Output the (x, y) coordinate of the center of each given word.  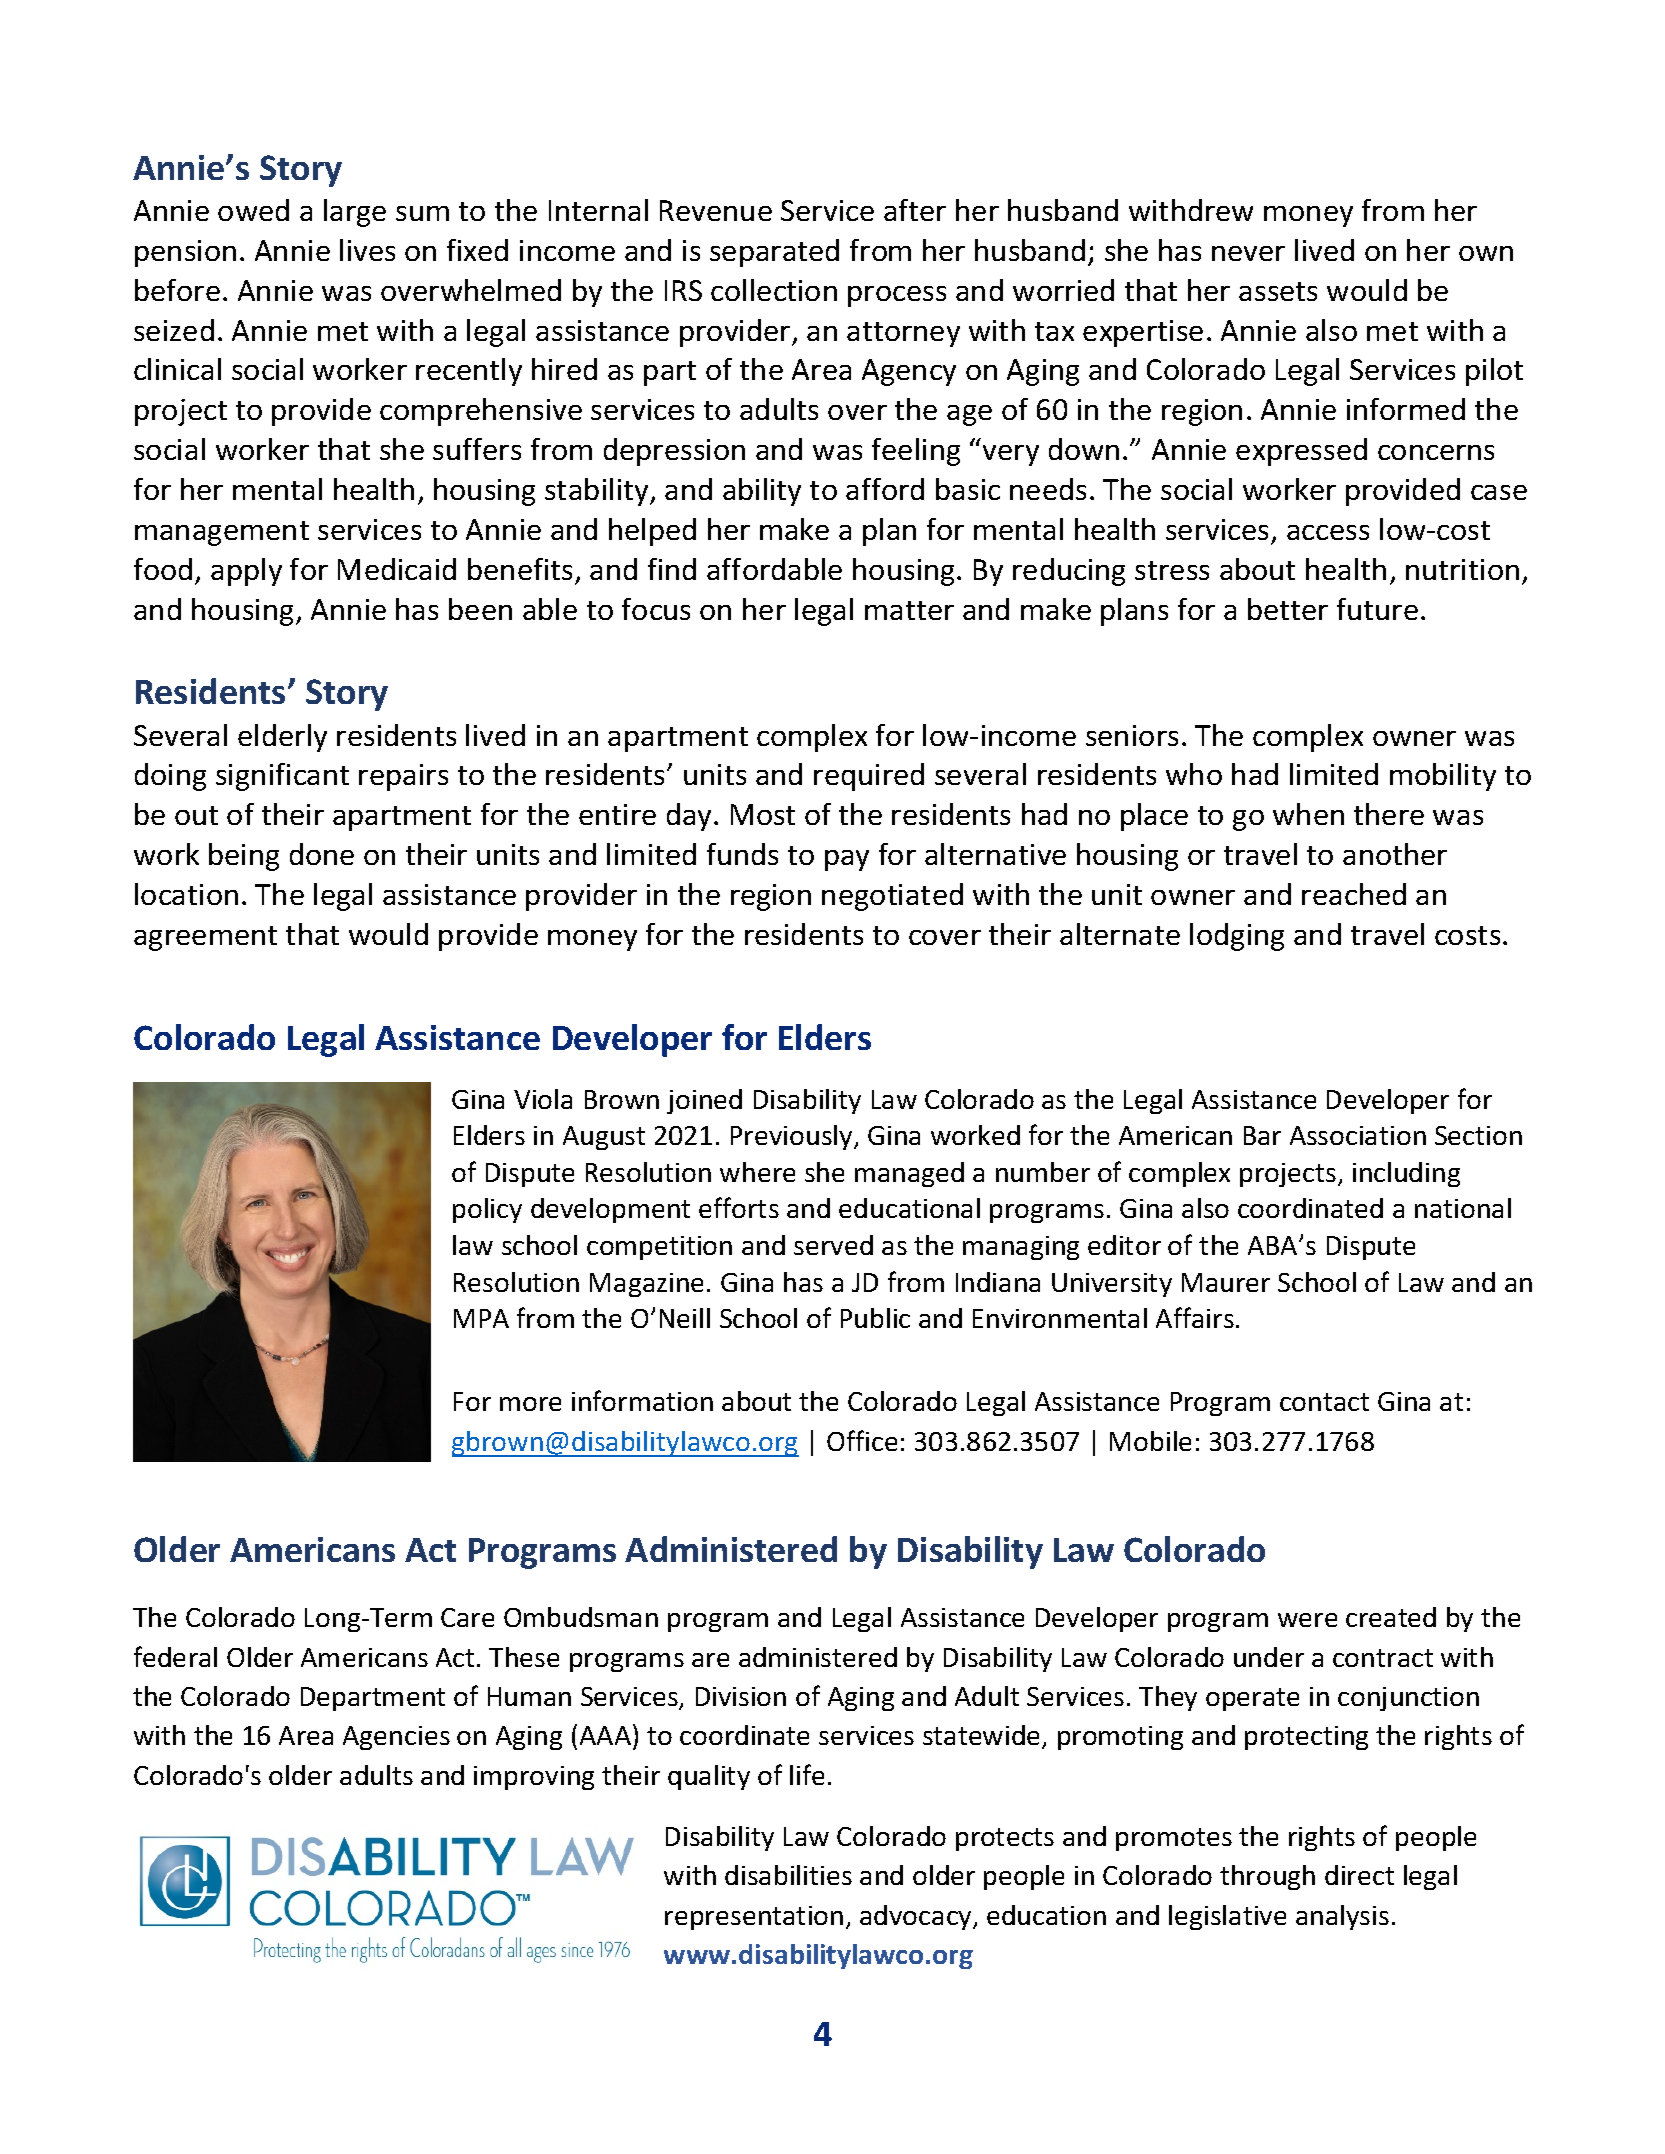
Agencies (396, 1738)
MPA (481, 1318)
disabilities (788, 1875)
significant (282, 777)
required (869, 777)
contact (1324, 1402)
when (1308, 814)
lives (367, 250)
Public (875, 1318)
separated (774, 253)
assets (1278, 291)
